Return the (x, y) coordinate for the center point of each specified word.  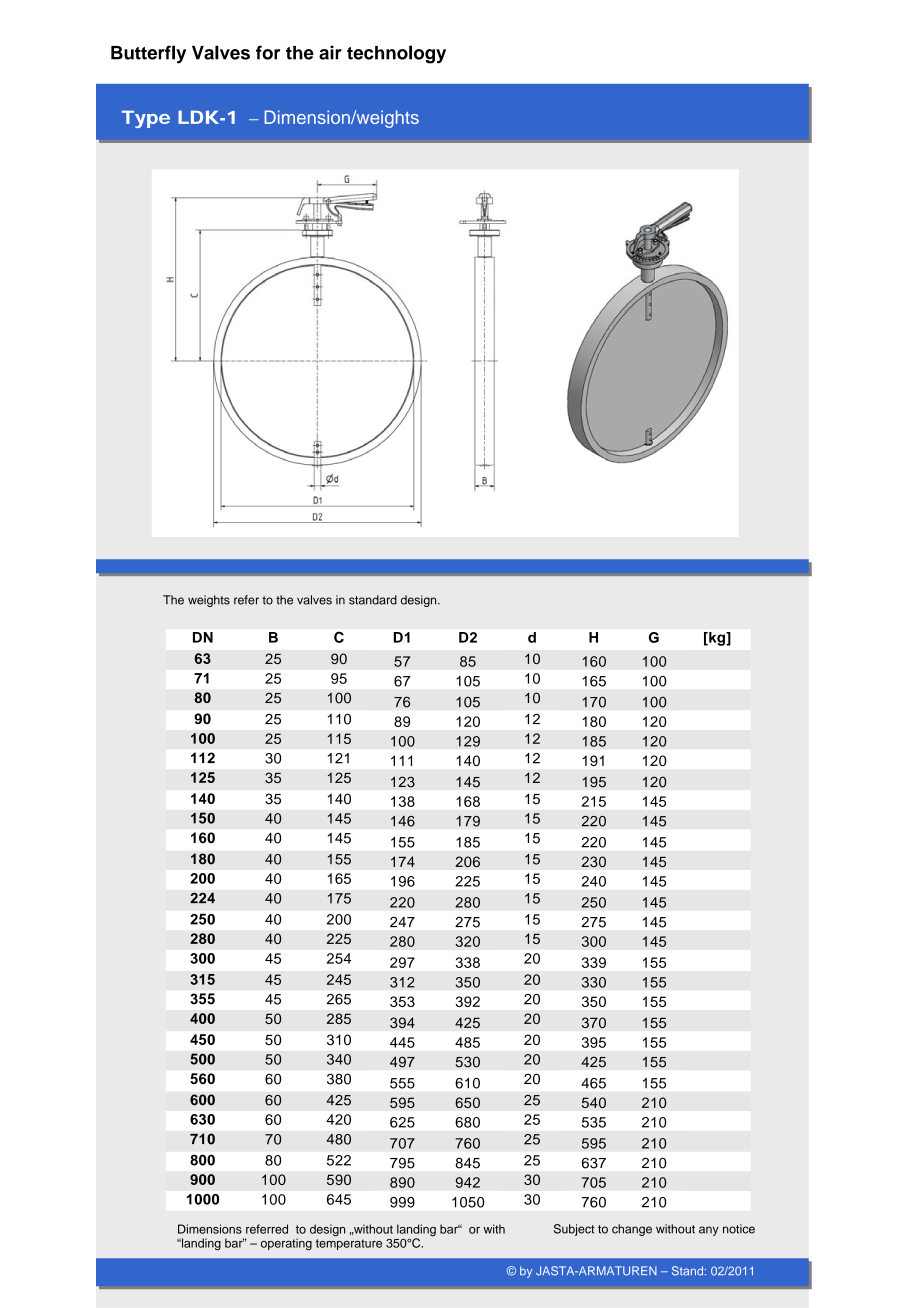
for (268, 52)
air (330, 52)
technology (396, 54)
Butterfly (148, 54)
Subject (574, 1230)
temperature (349, 1244)
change (632, 1230)
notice (739, 1229)
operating (286, 1244)
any (709, 1231)
